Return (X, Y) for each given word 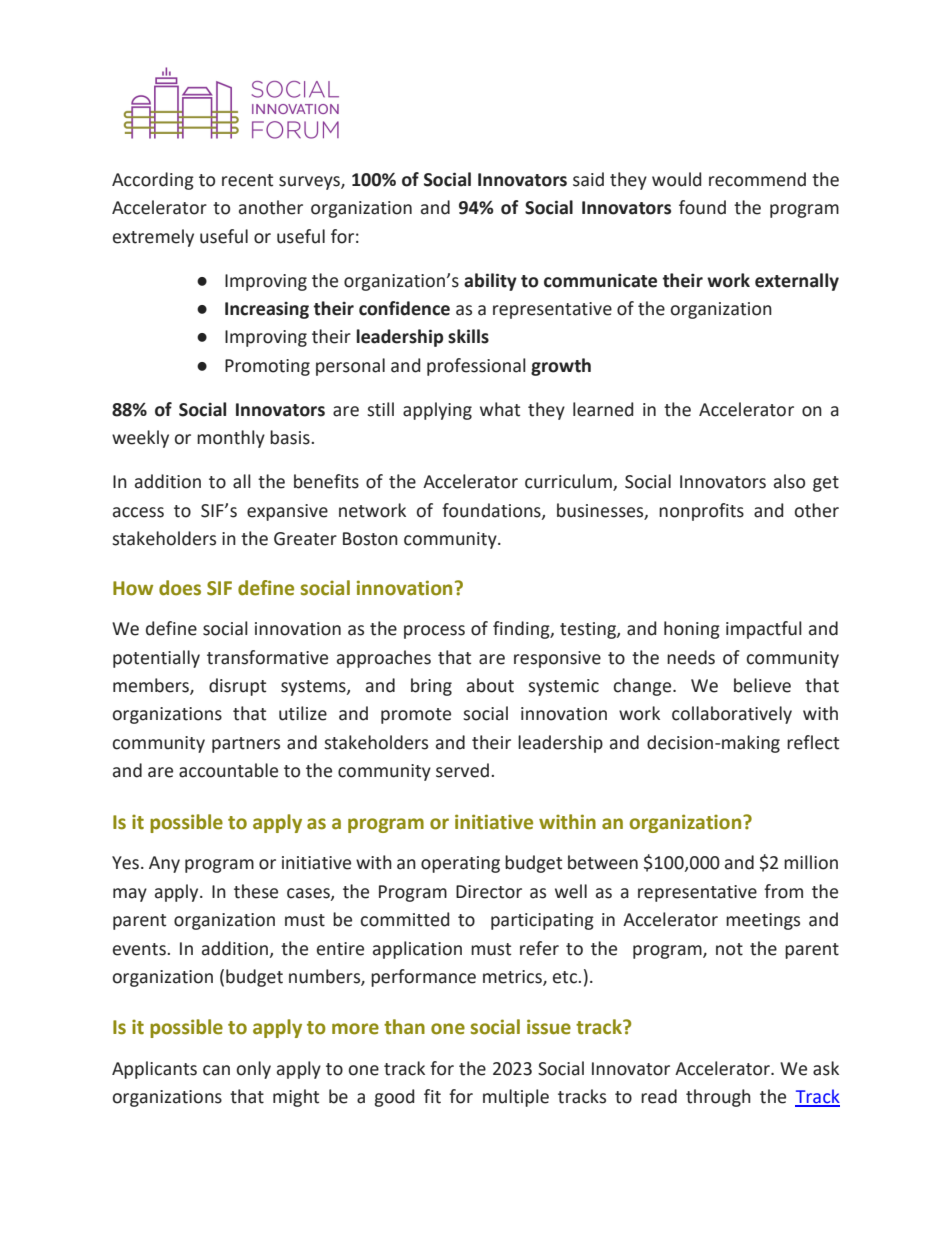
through (718, 1098)
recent (247, 180)
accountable (228, 770)
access (138, 512)
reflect (813, 742)
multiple (516, 1098)
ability (490, 282)
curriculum (569, 482)
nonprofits (701, 512)
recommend (757, 179)
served (462, 770)
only (254, 1070)
